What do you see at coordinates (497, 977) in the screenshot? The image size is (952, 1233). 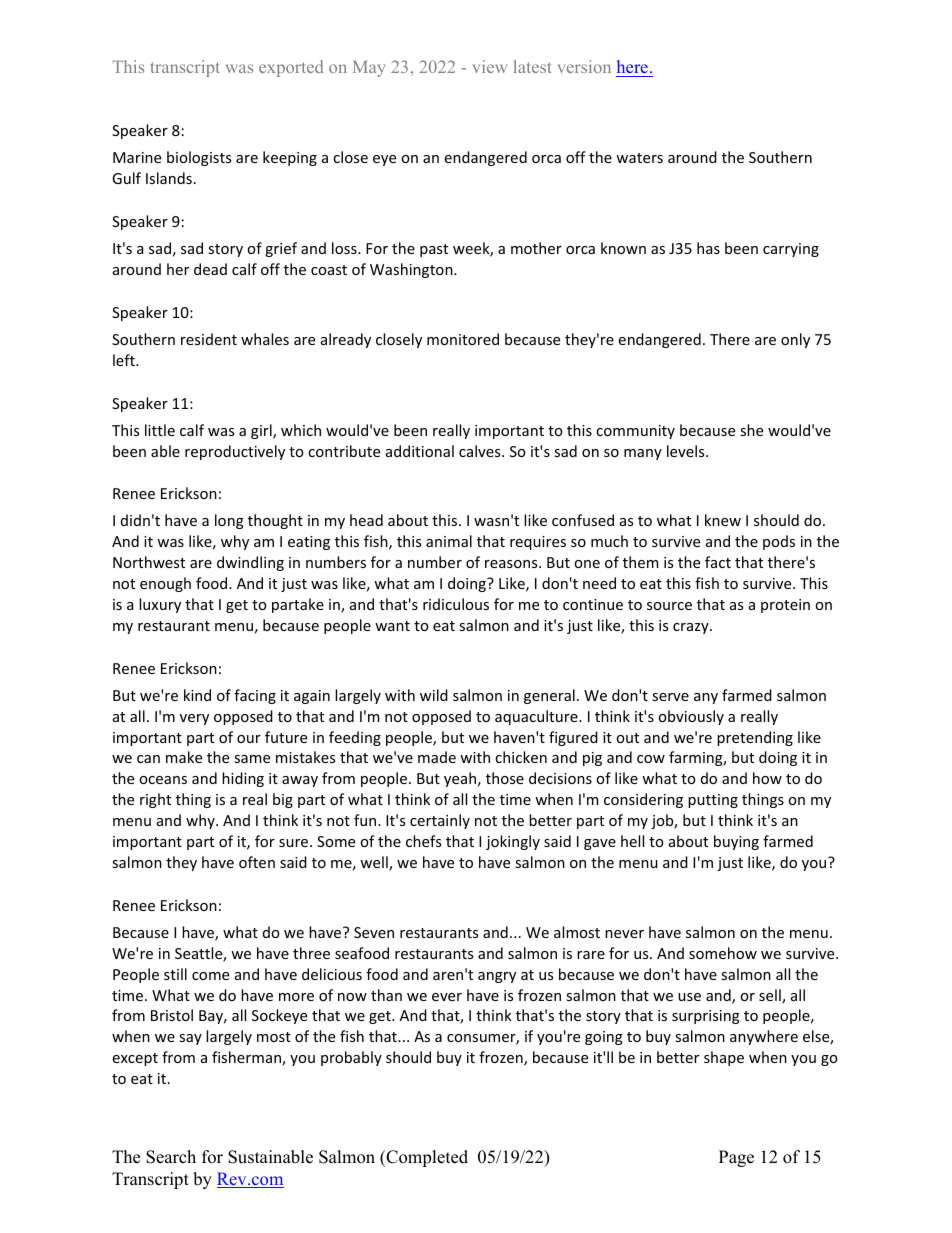 I see `angry` at bounding box center [497, 977].
